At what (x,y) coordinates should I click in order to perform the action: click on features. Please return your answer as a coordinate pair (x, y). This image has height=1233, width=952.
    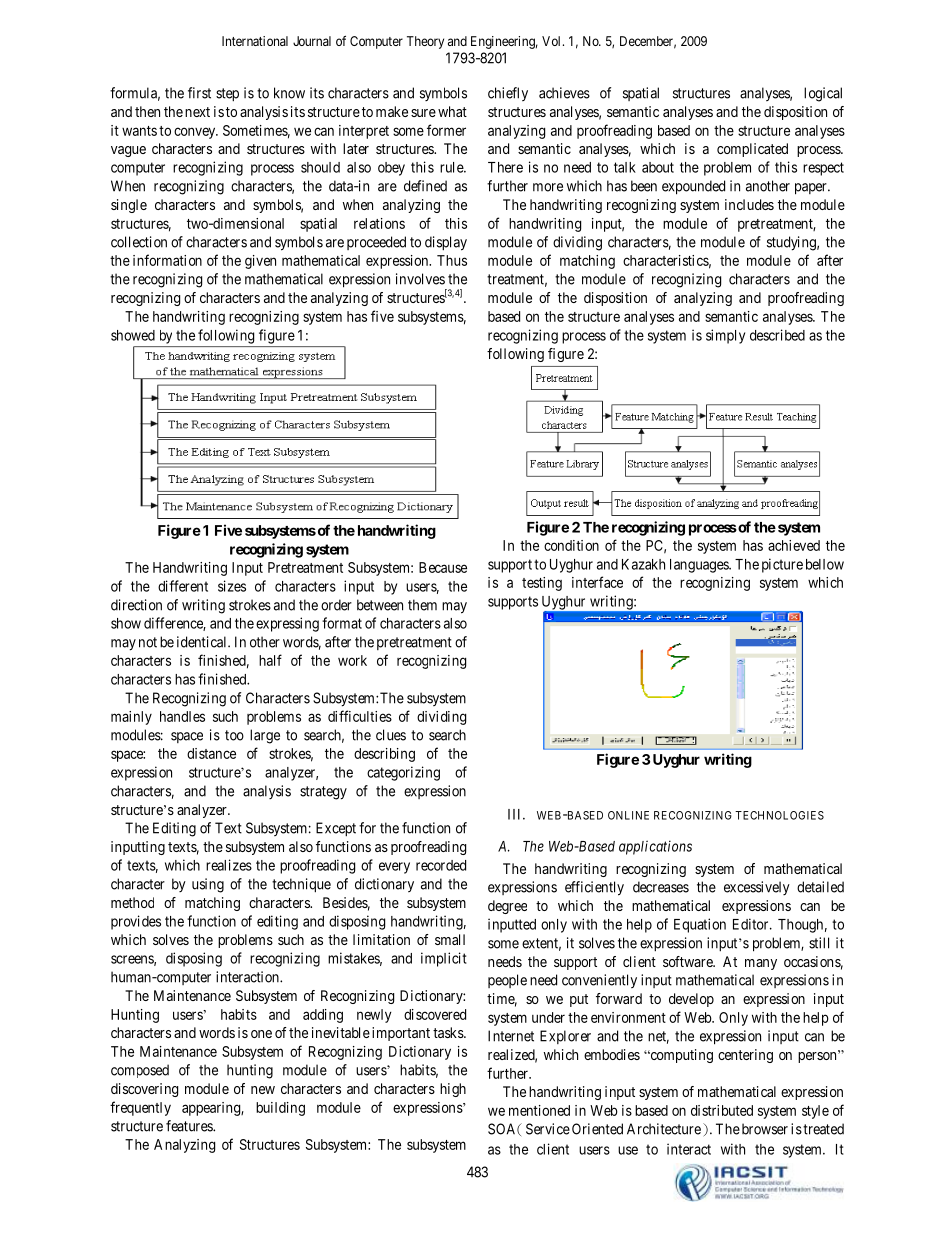
    Looking at the image, I should click on (190, 1126).
